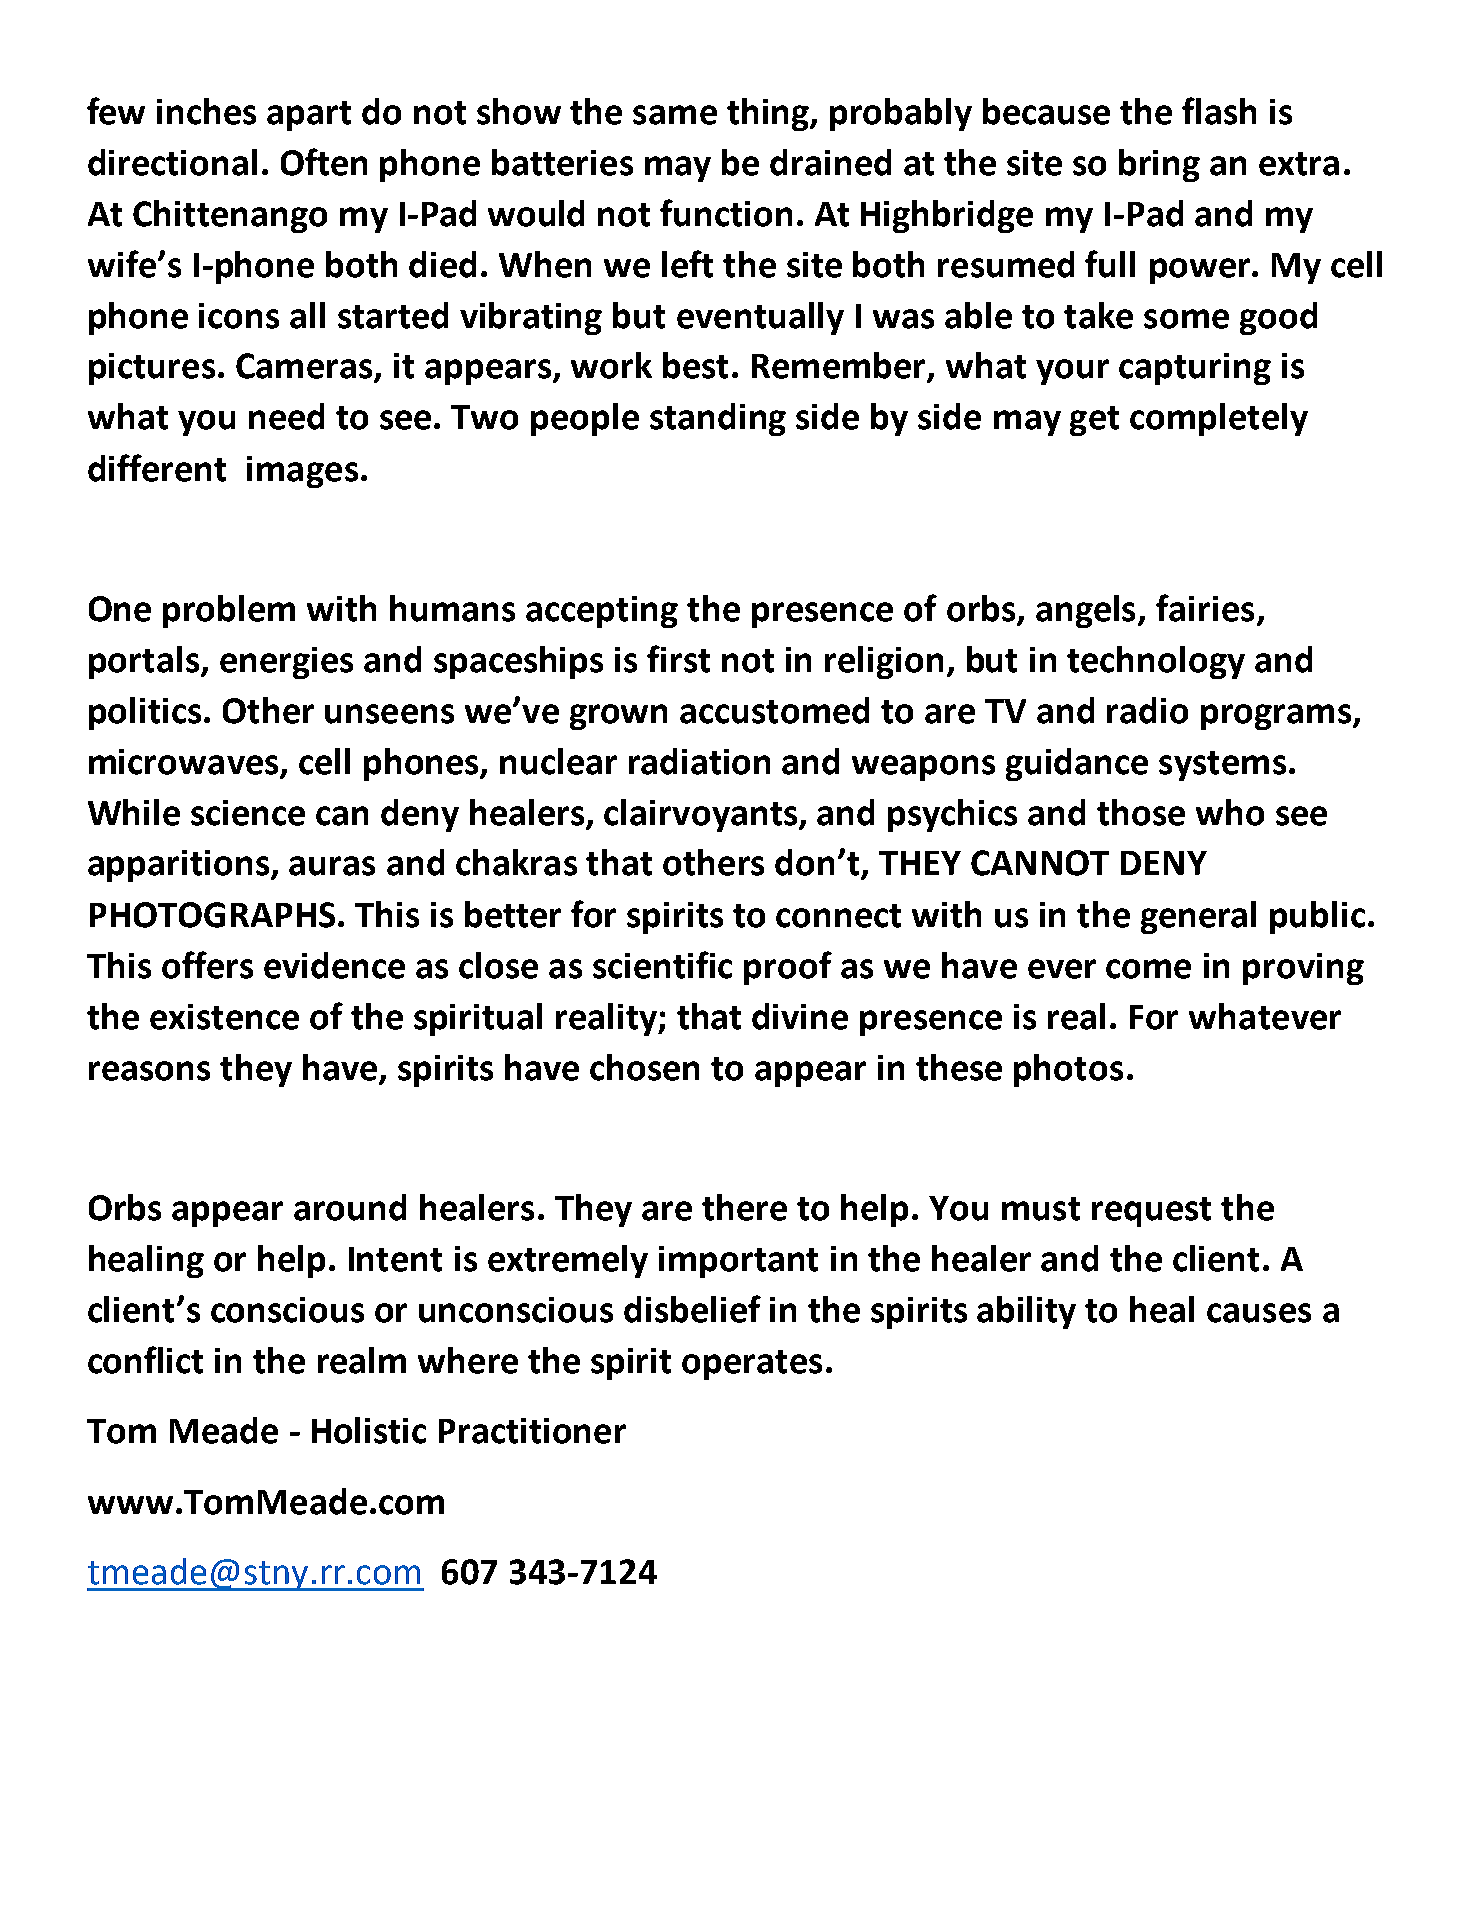 This screenshot has width=1479, height=1914. What do you see at coordinates (185, 763) in the screenshot?
I see `microwaves` at bounding box center [185, 763].
